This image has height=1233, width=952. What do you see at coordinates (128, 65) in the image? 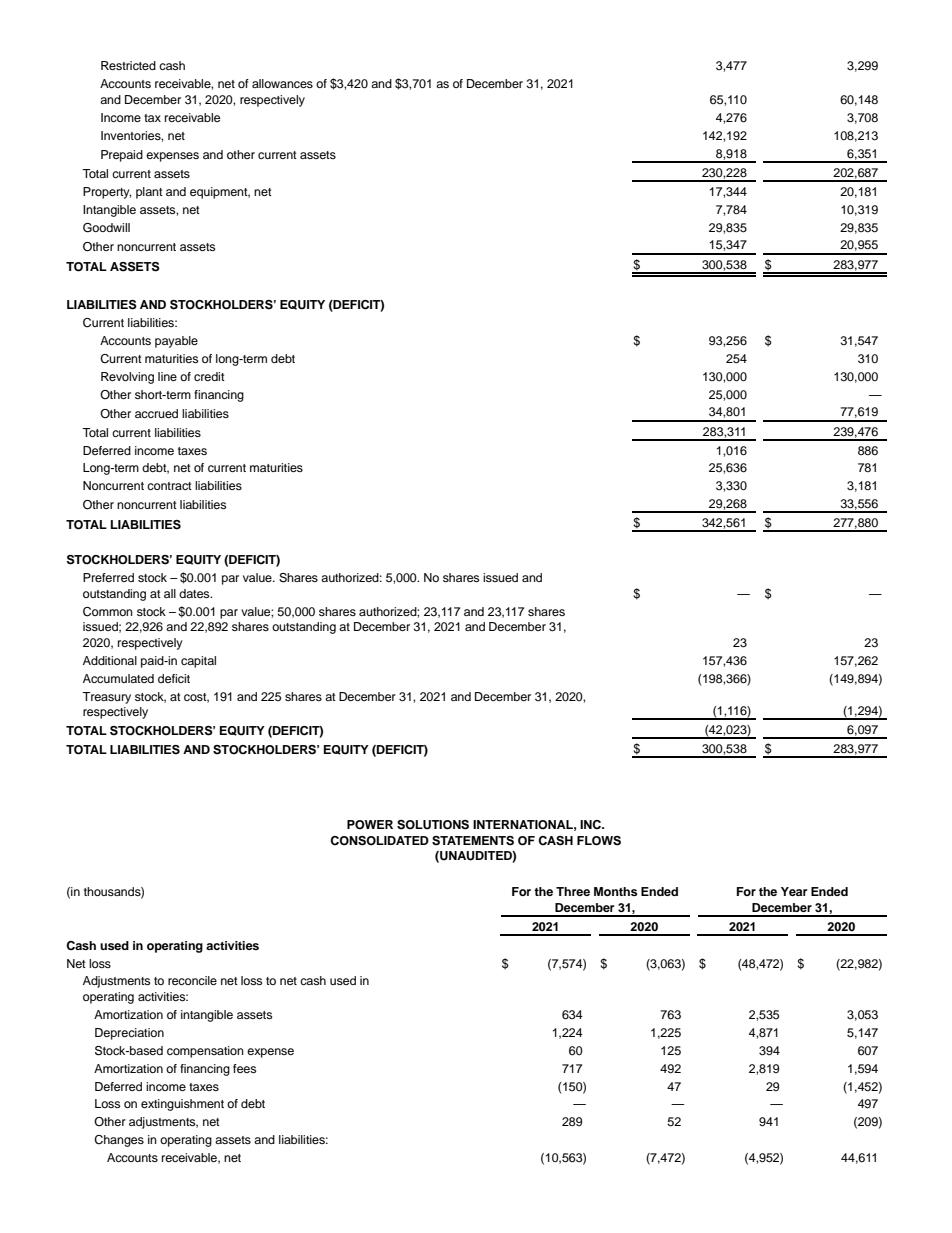
I see `Restricted` at bounding box center [128, 65].
